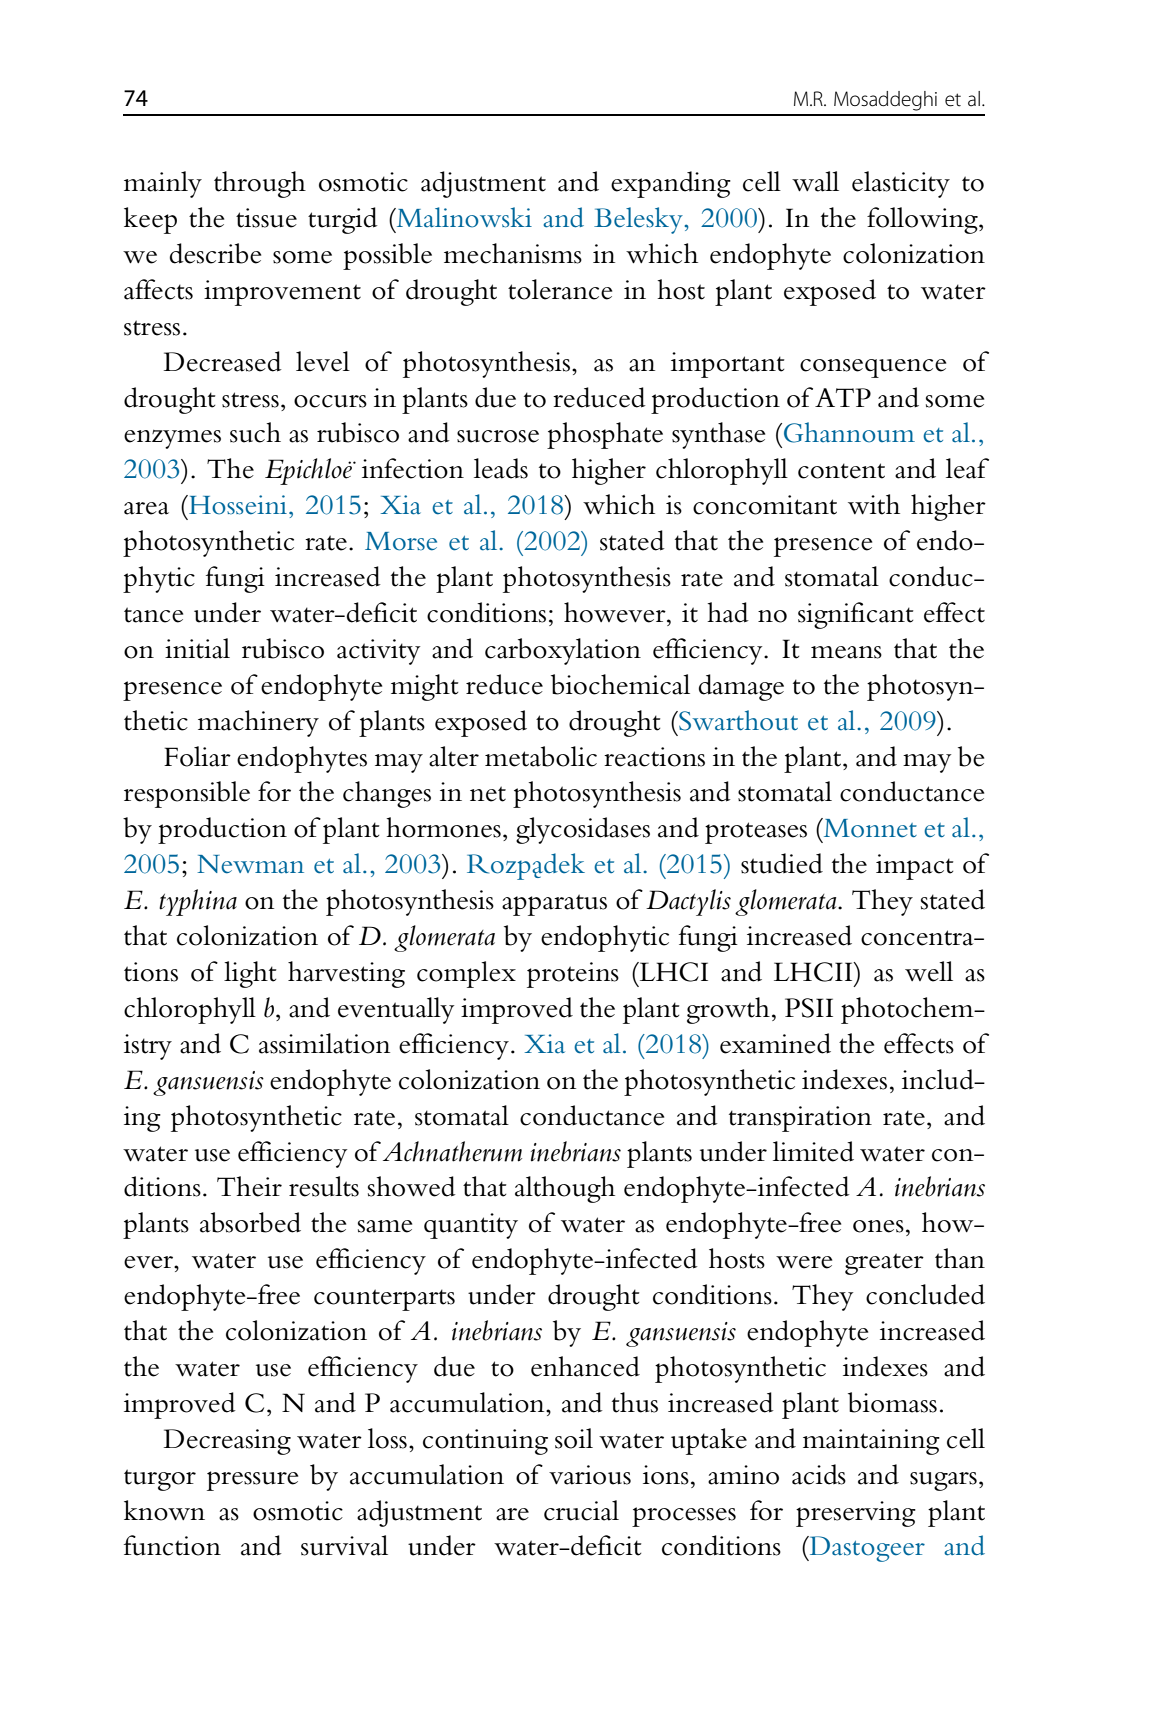 The height and width of the screenshot is (1730, 1153). I want to click on pressure, so click(252, 1481).
